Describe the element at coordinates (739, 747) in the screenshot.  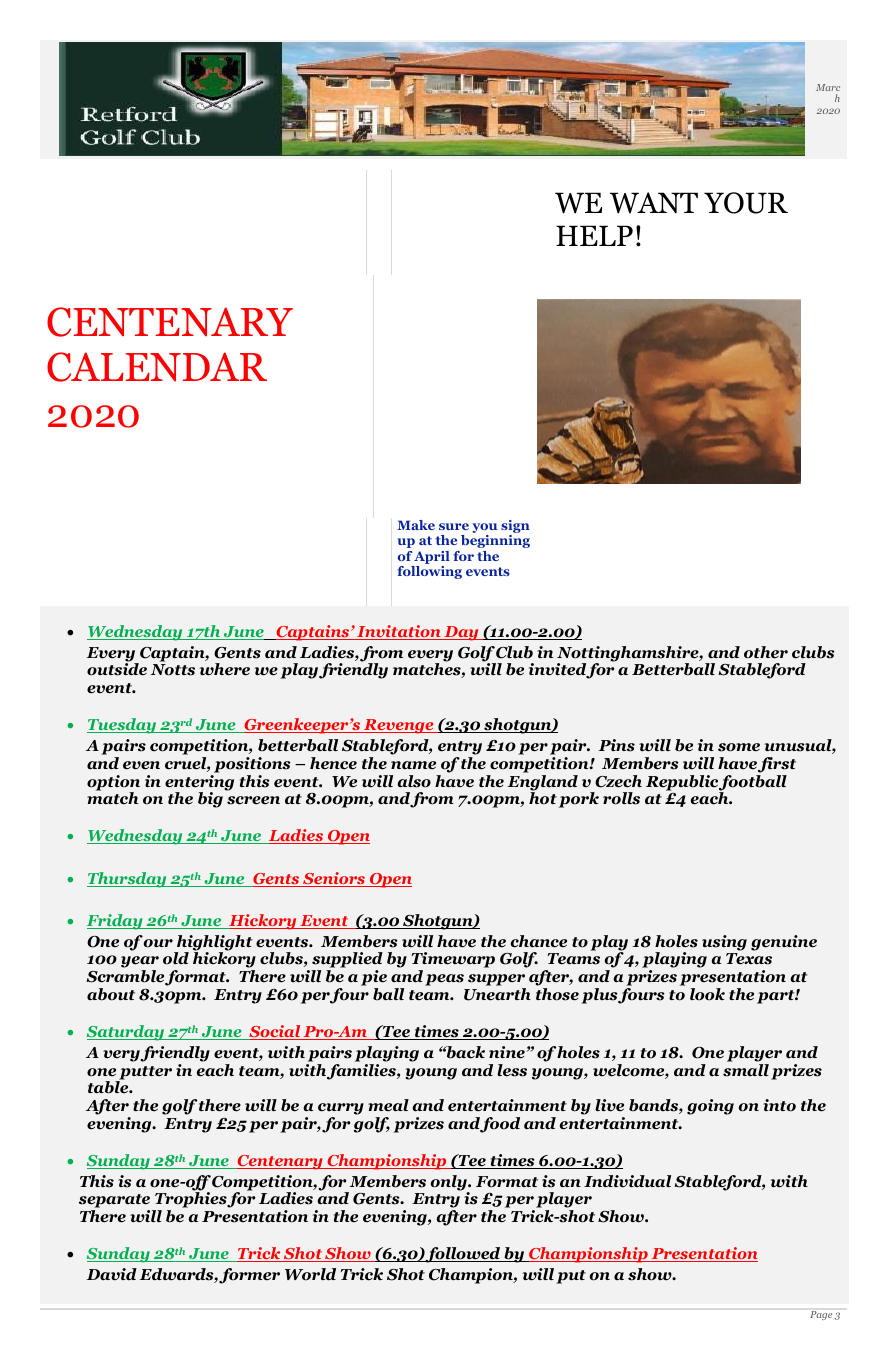
I see `some` at that location.
